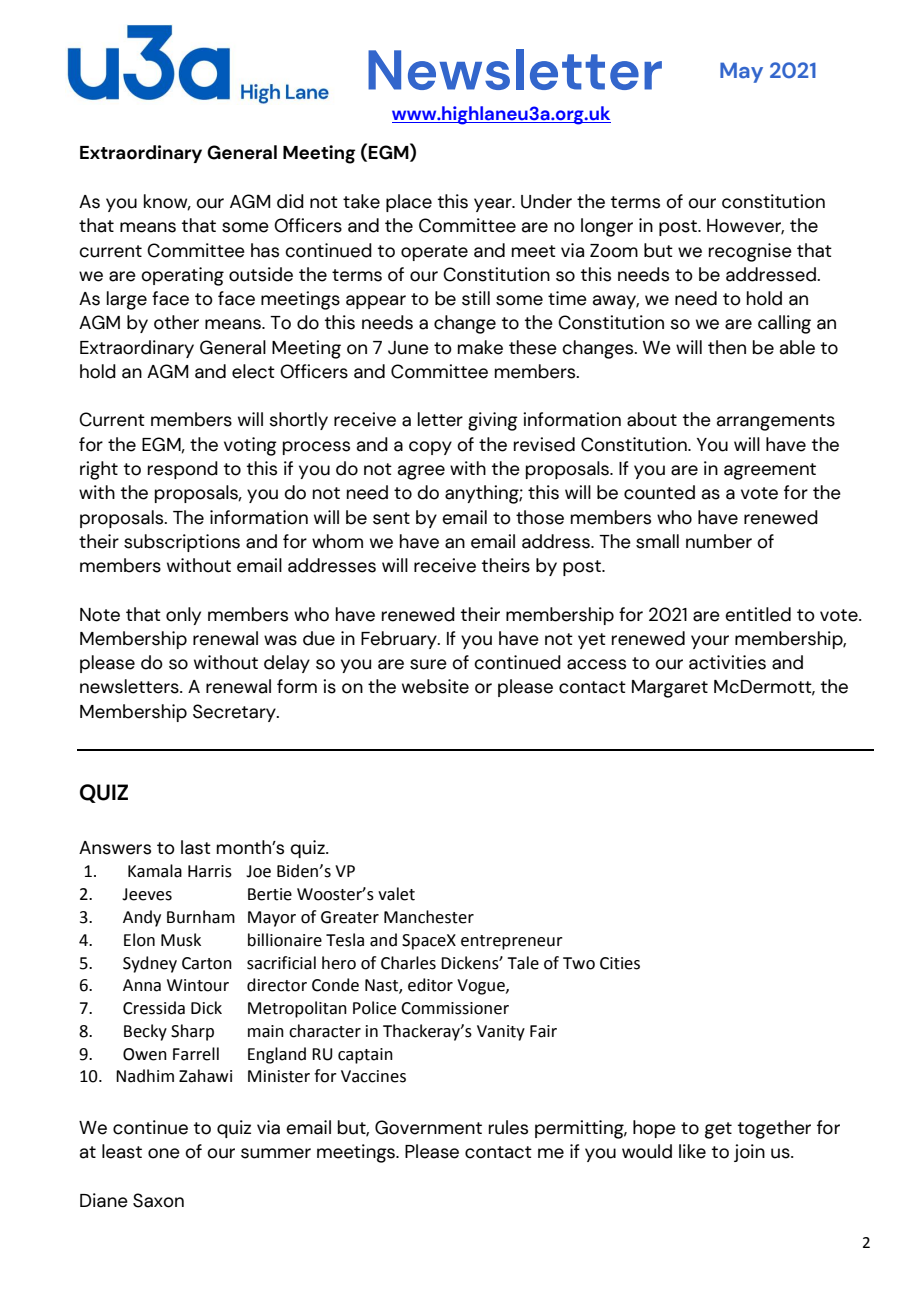 This document has height=1308, width=924. Describe the element at coordinates (182, 276) in the document. I see `operating` at that location.
